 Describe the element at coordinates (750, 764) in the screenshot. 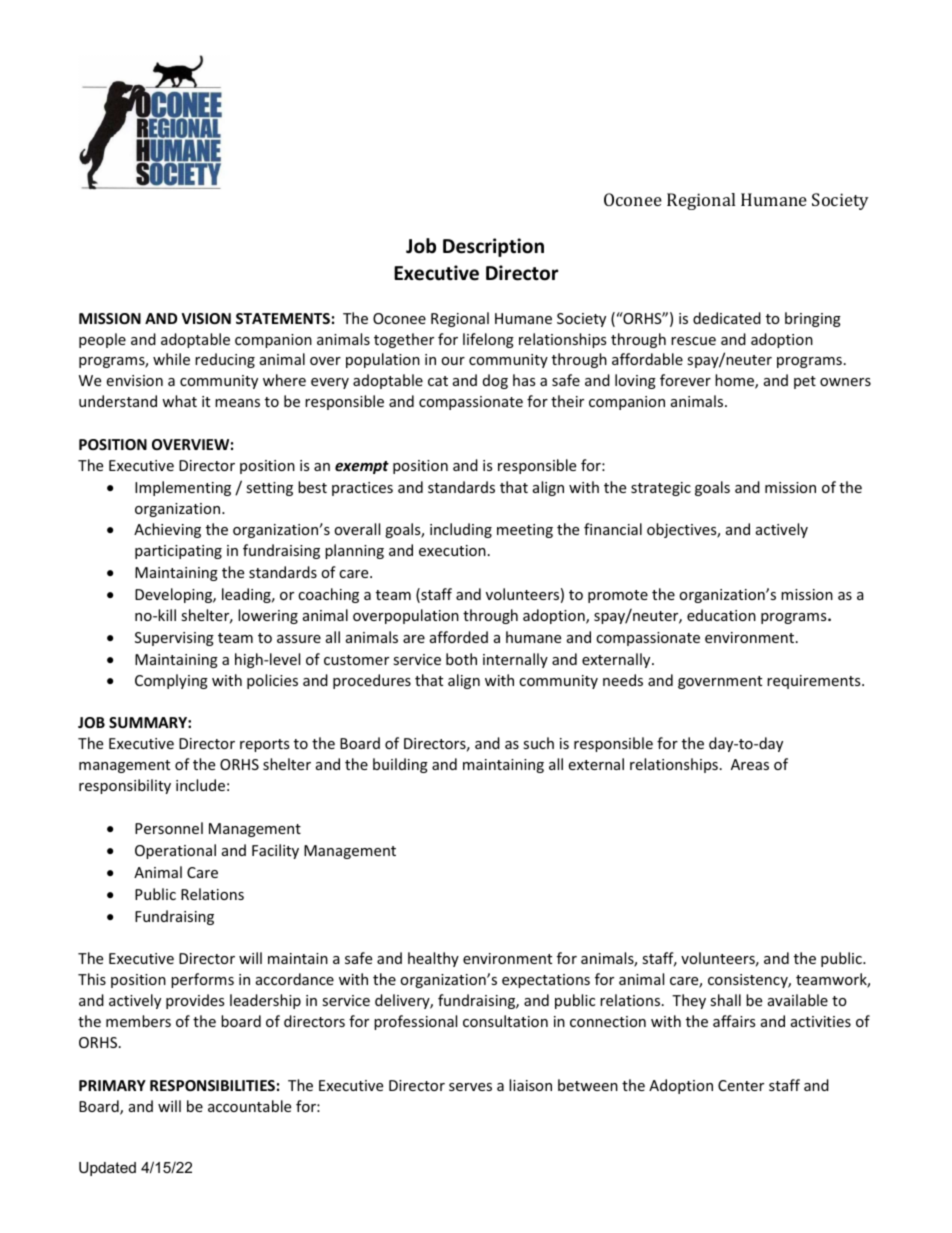

I see `Areas` at that location.
